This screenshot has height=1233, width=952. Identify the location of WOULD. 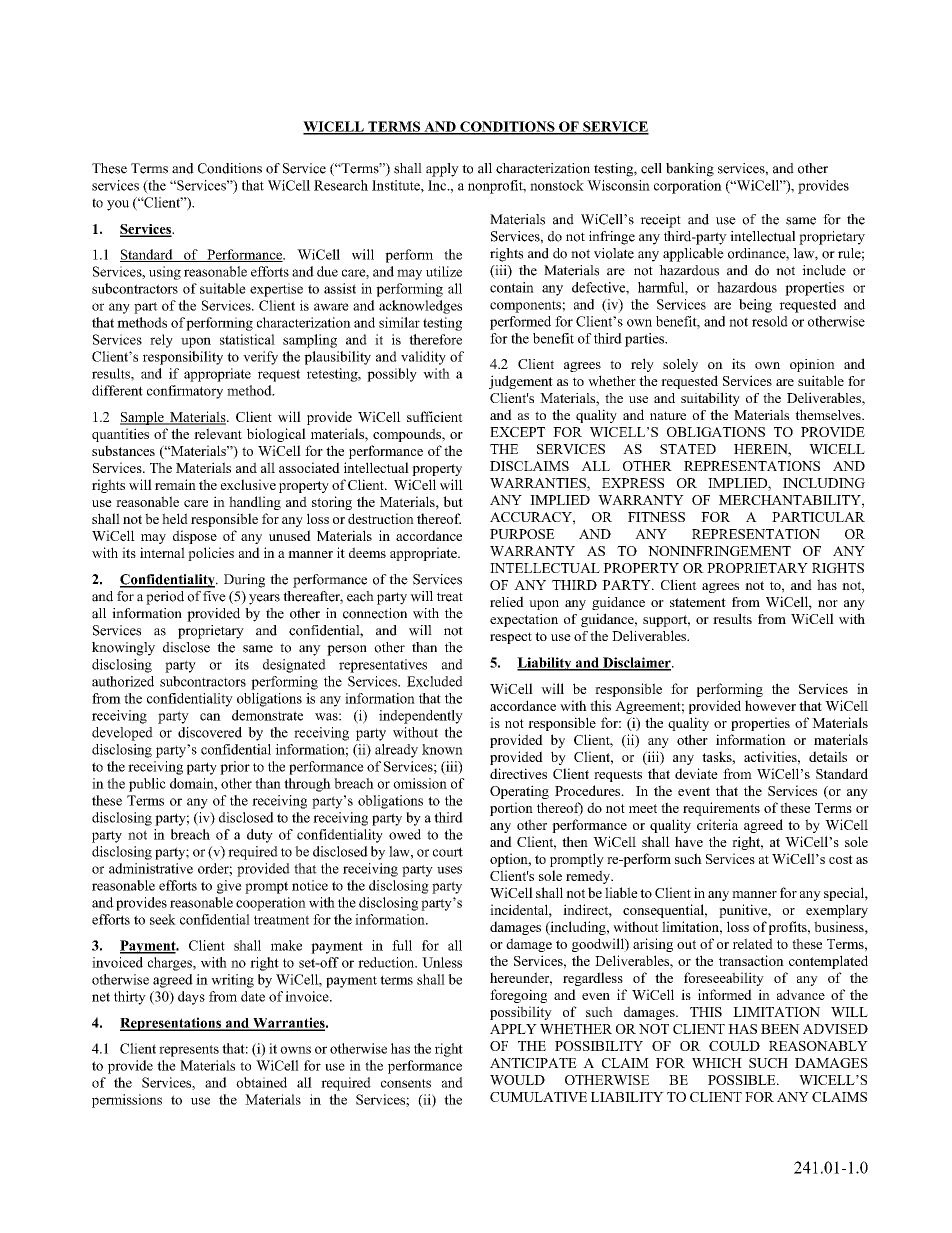
(517, 1080).
